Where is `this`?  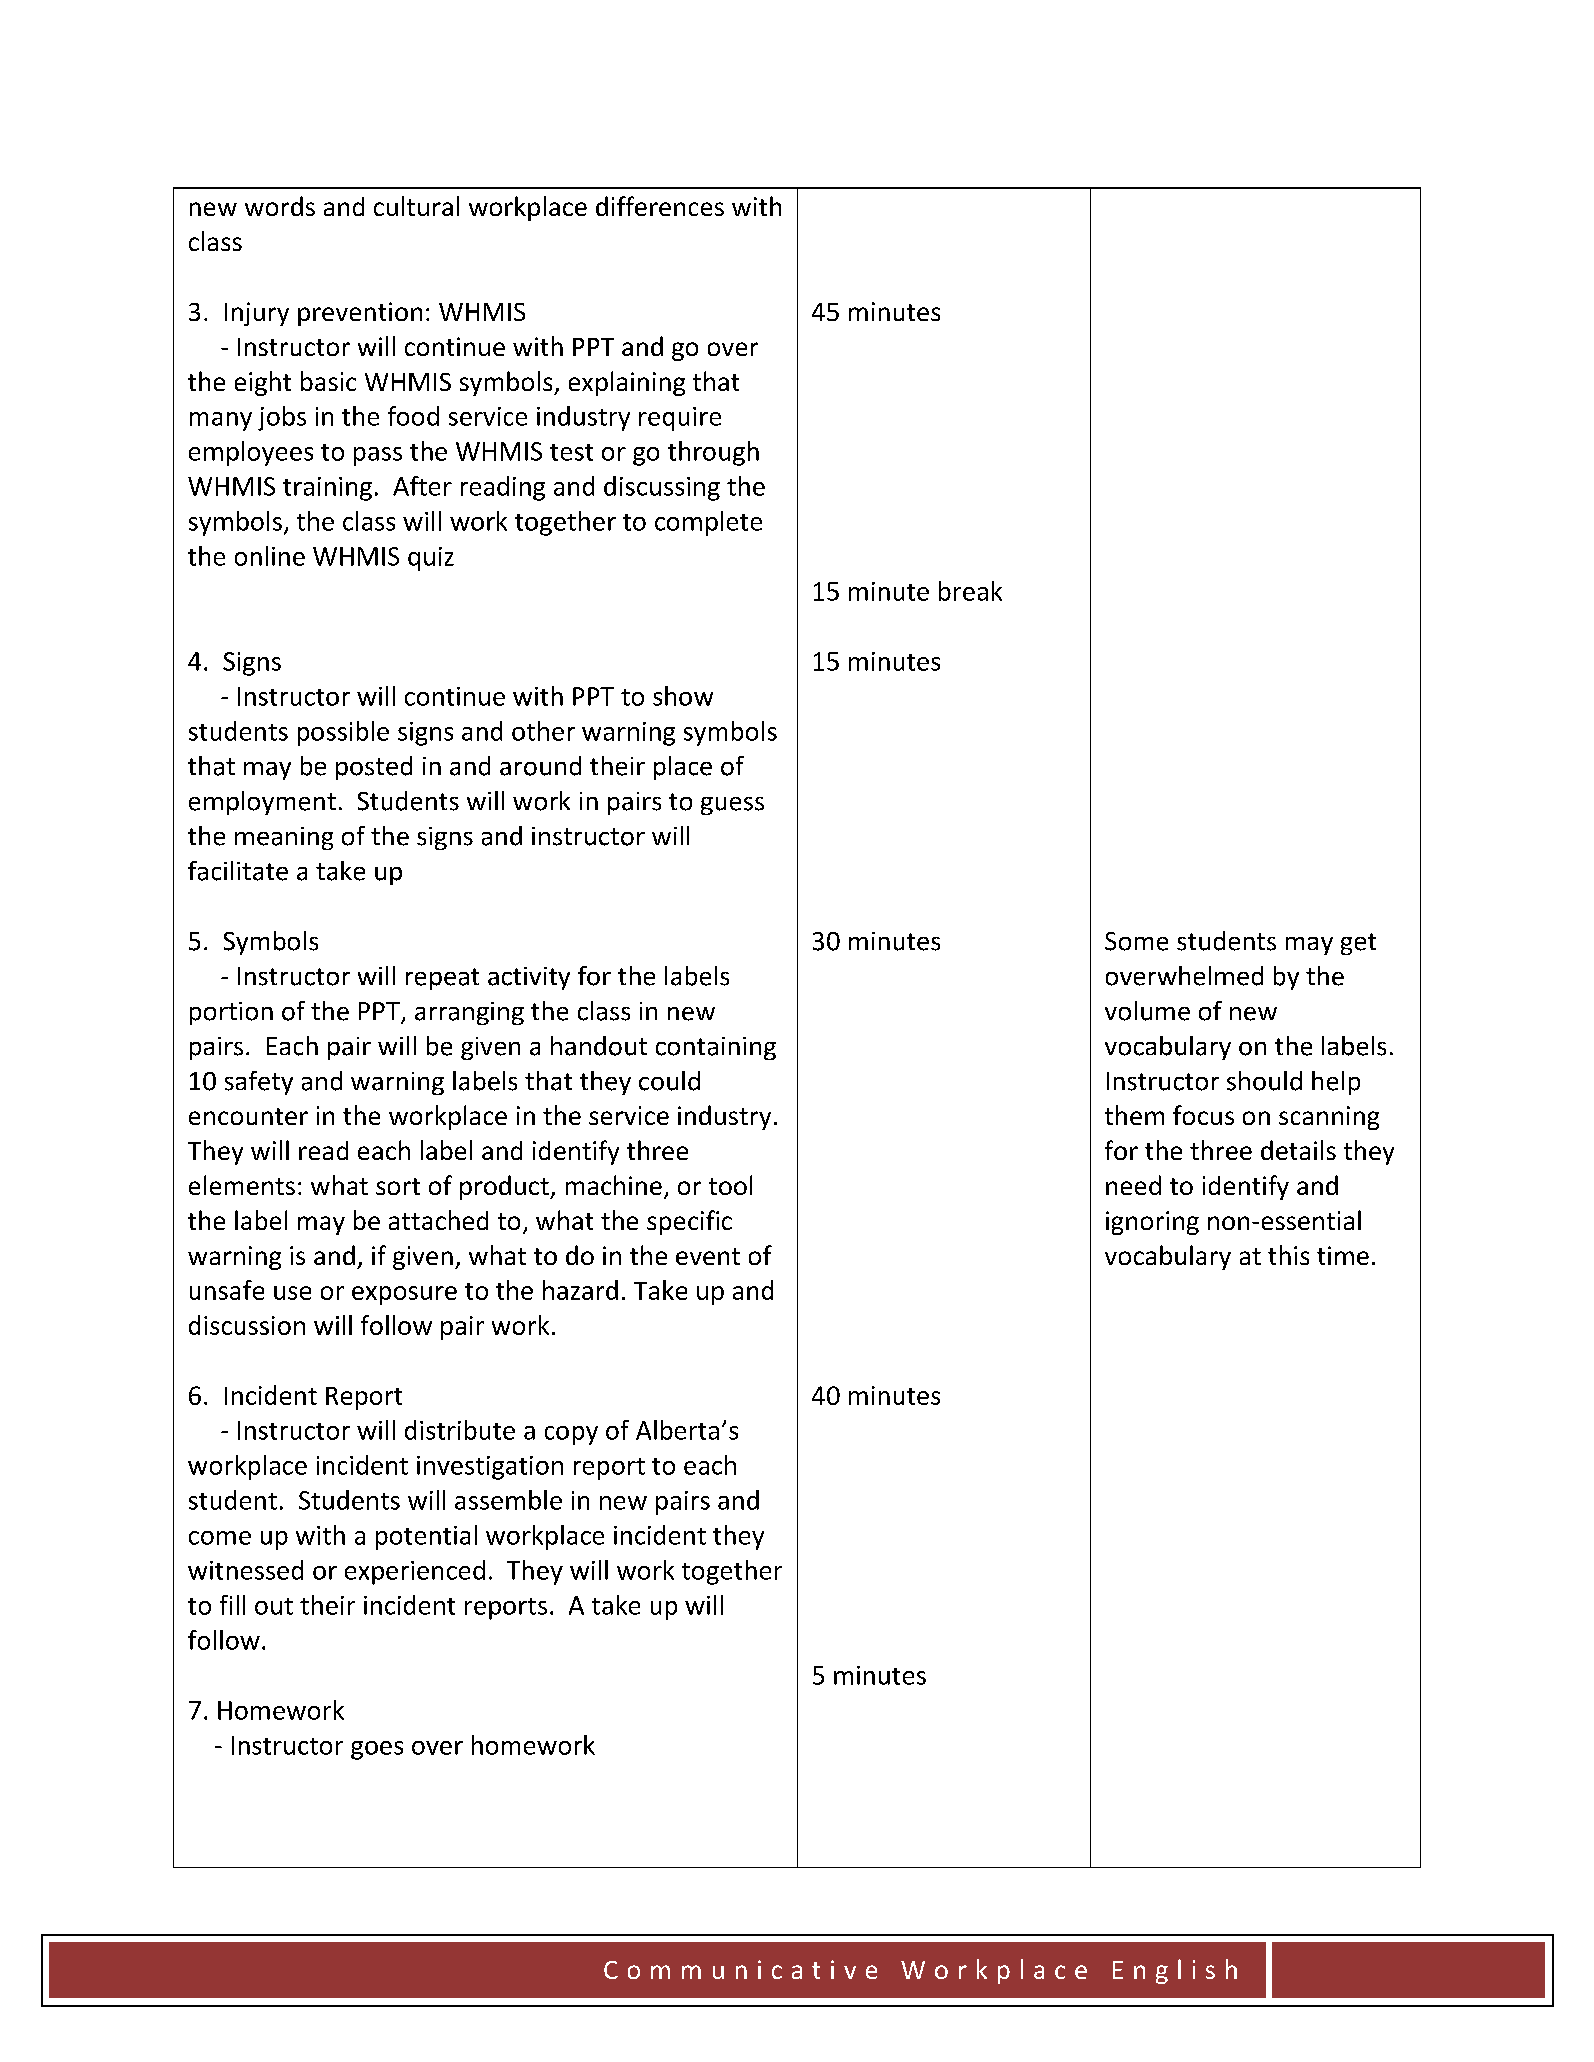
this is located at coordinates (1288, 1255).
